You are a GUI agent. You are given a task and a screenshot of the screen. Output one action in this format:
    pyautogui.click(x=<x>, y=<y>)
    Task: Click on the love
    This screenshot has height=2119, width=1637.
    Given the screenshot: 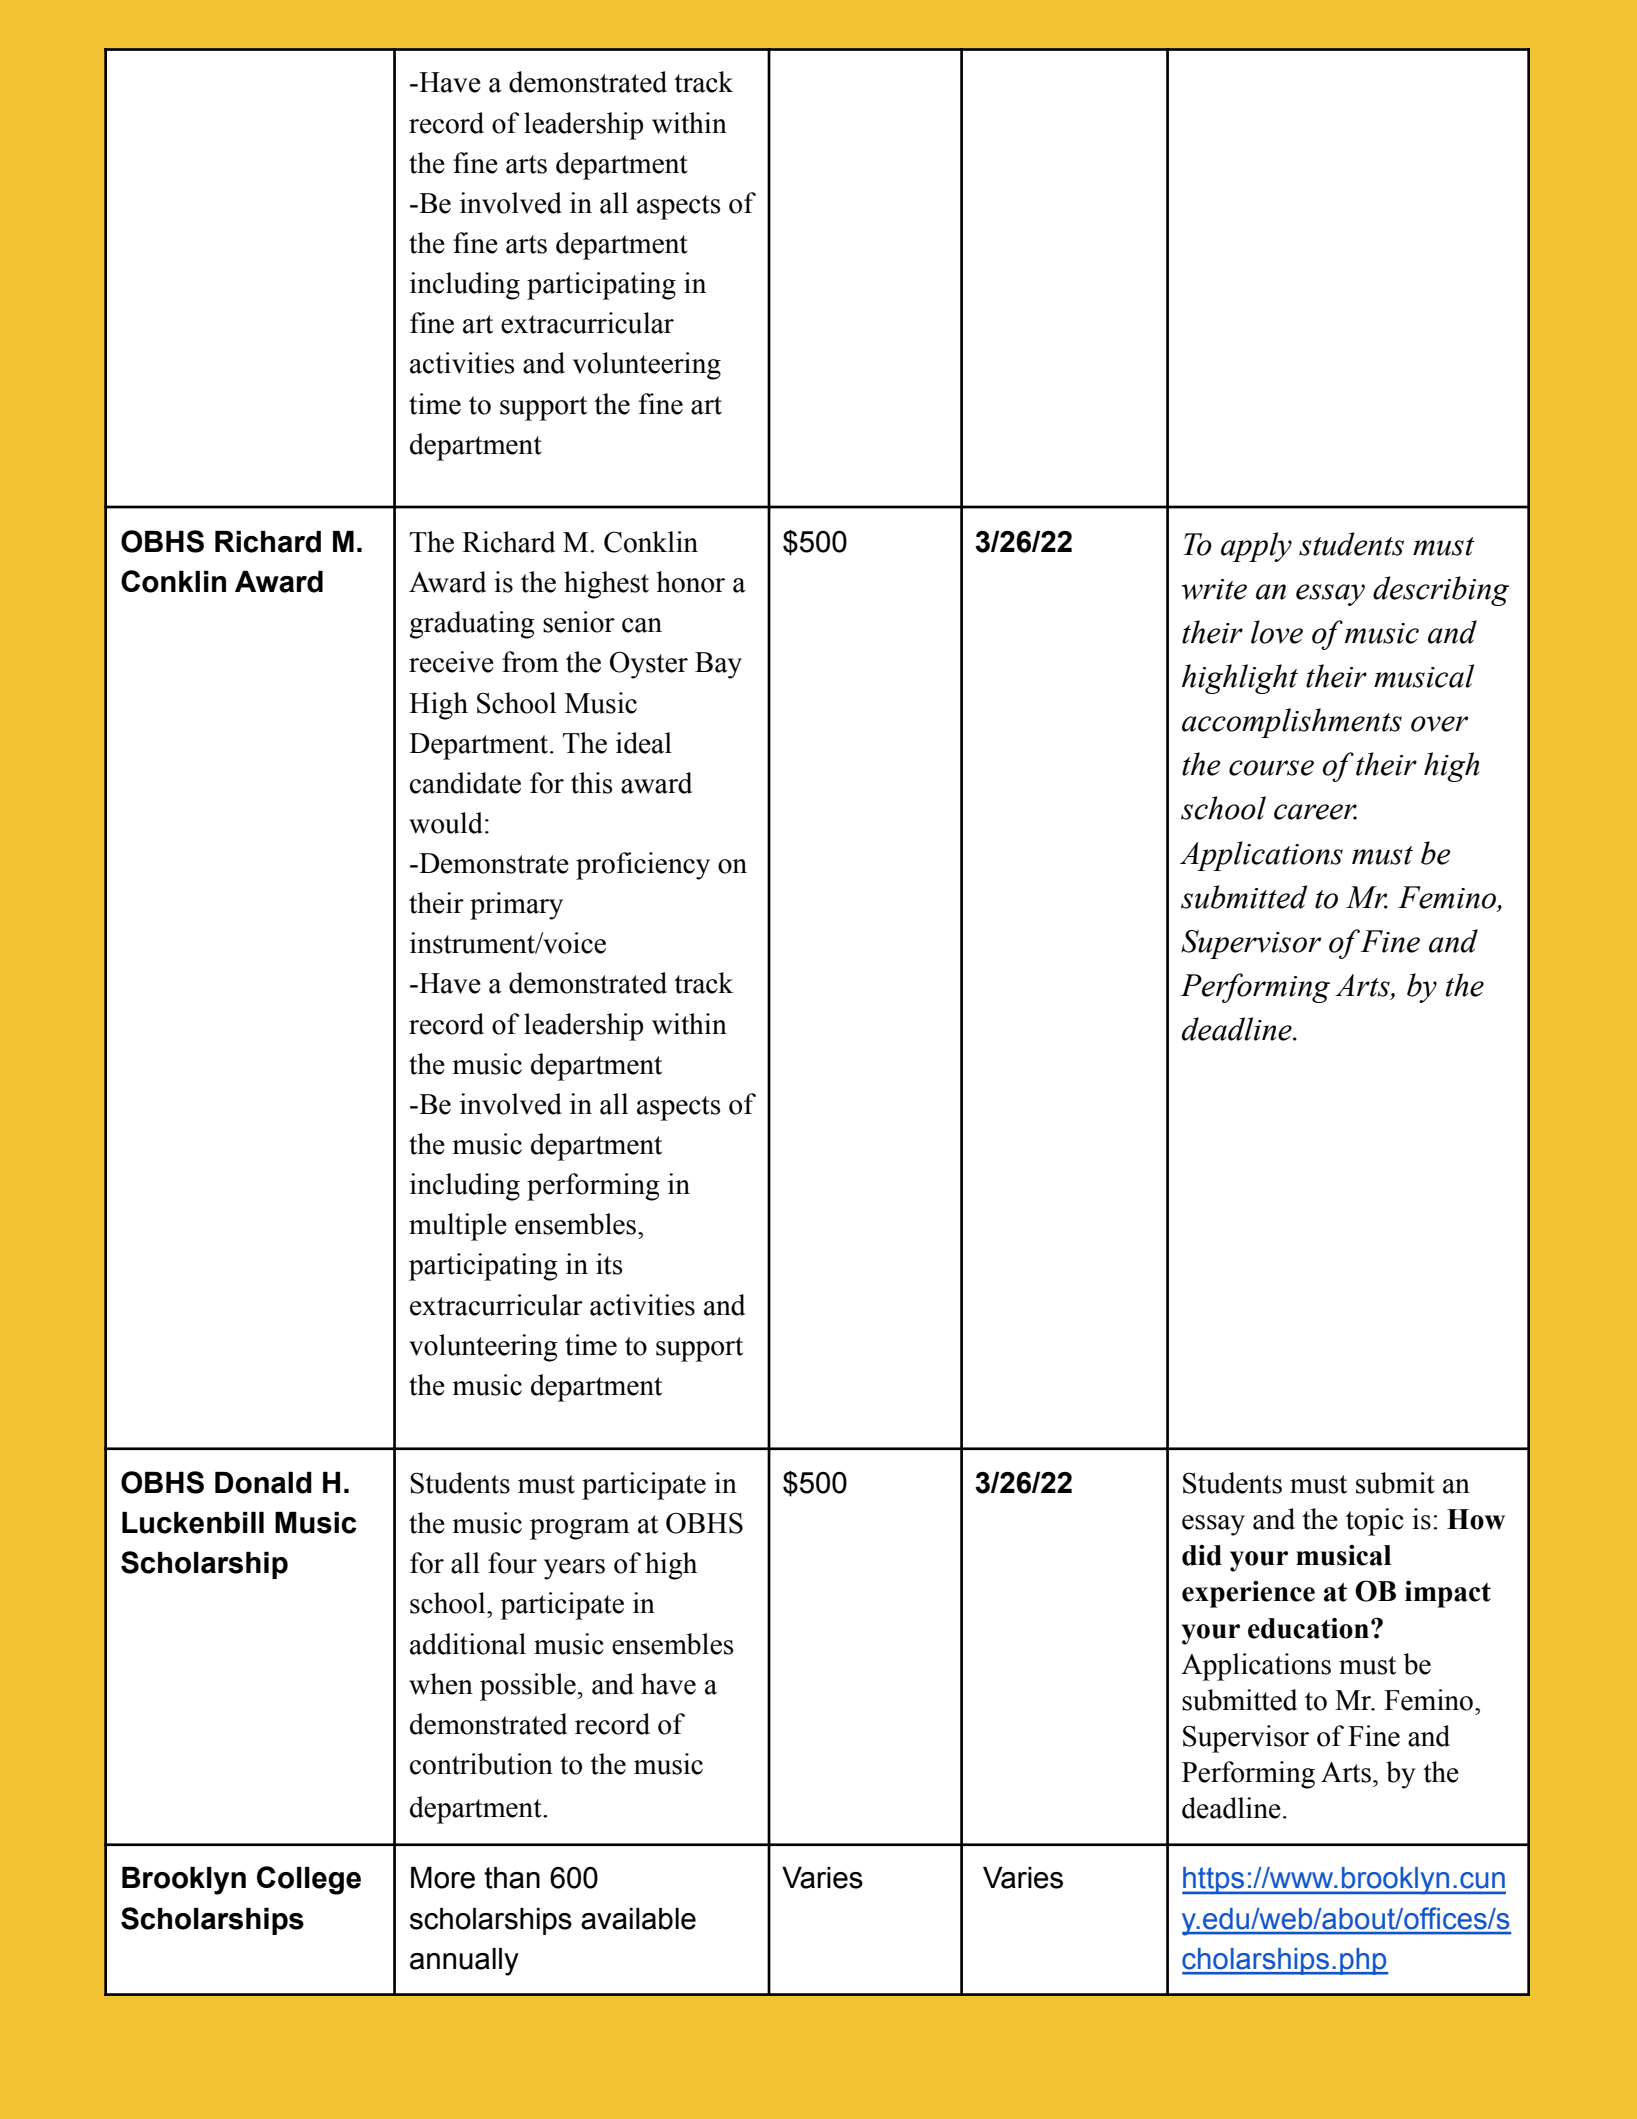 What is the action you would take?
    pyautogui.click(x=1277, y=632)
